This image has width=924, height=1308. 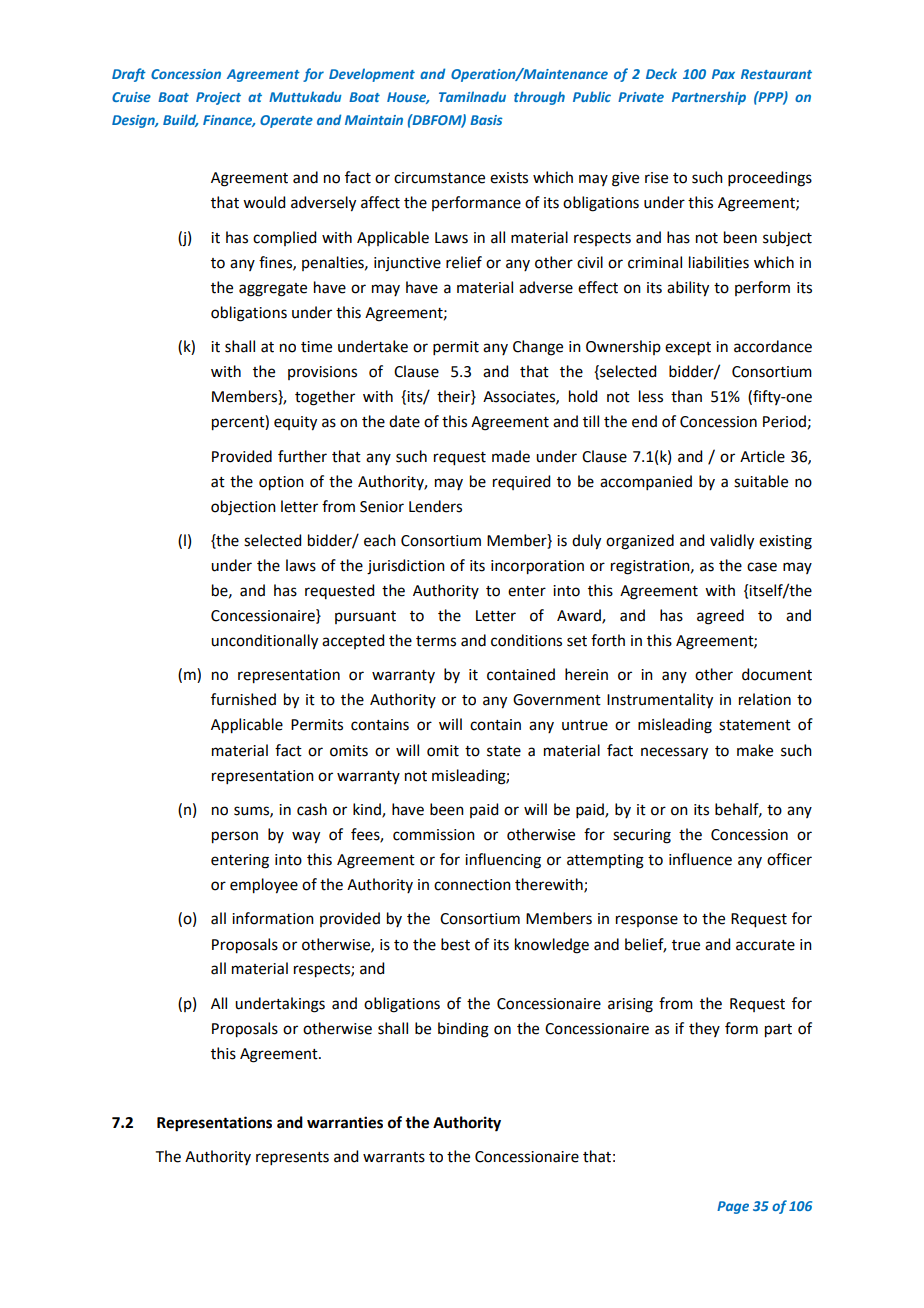 I want to click on made, so click(x=511, y=456).
